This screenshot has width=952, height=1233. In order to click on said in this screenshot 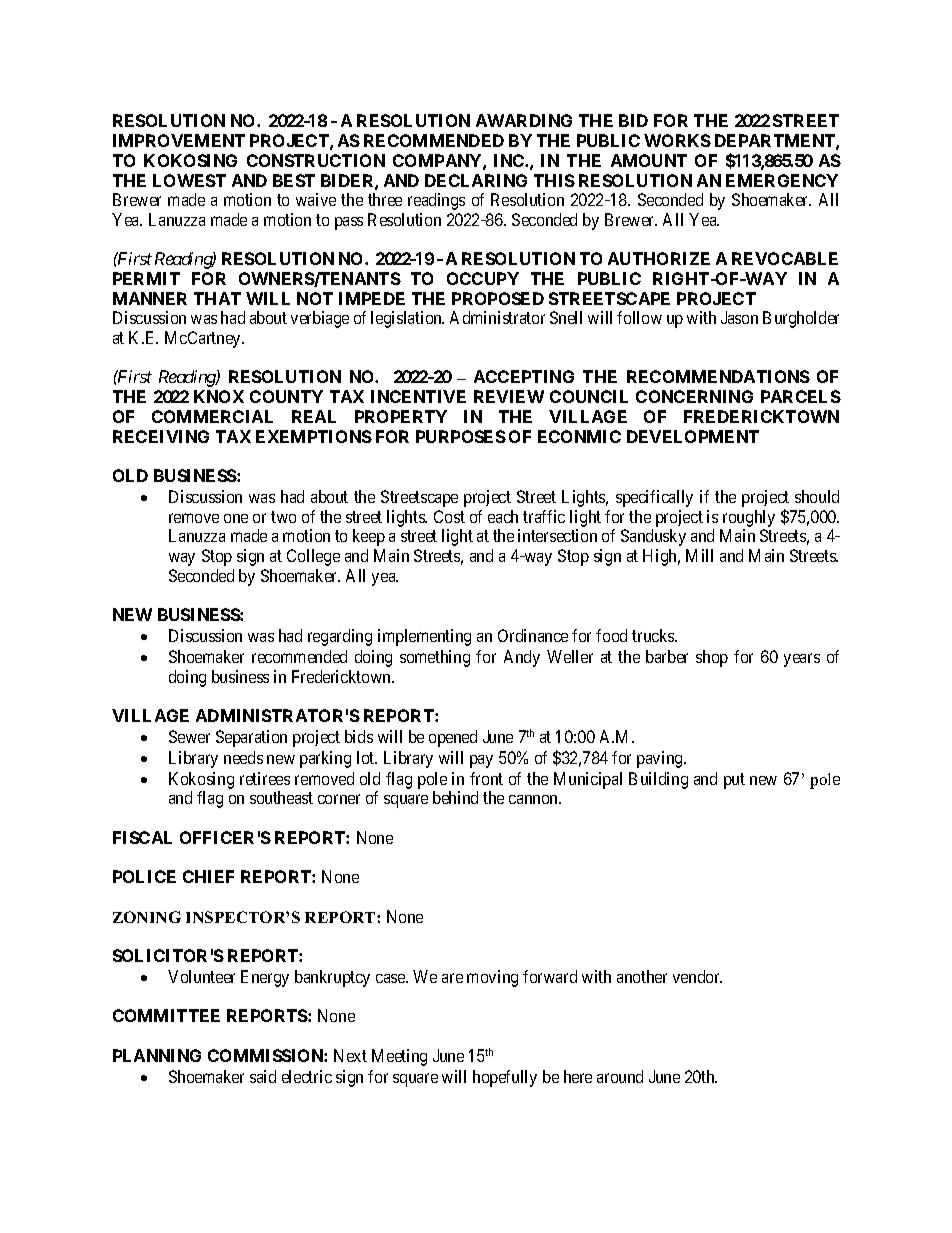, I will do `click(263, 1076)`.
